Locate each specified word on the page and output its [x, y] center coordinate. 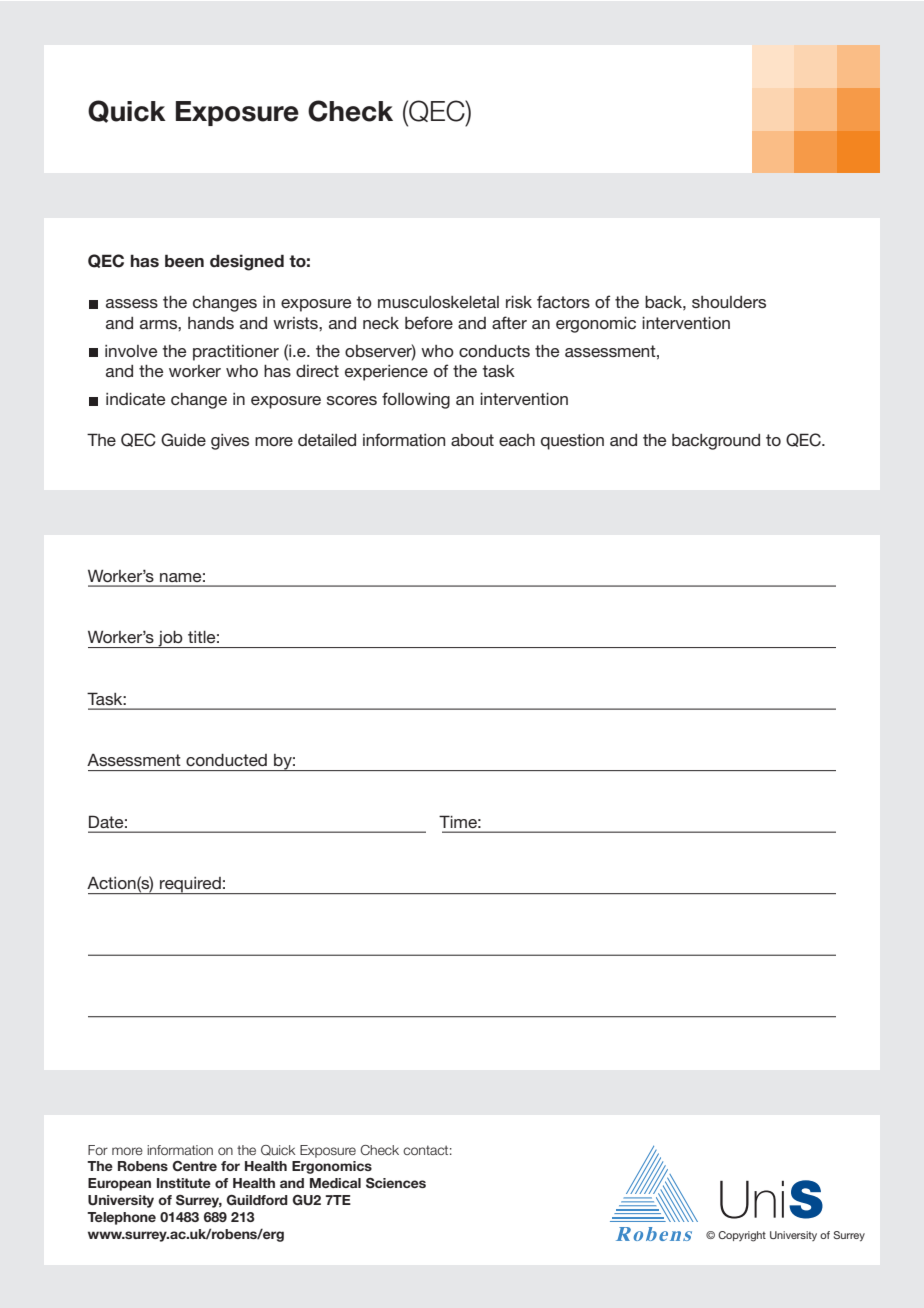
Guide [183, 440]
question [572, 442]
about [472, 440]
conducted [226, 760]
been [184, 261]
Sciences [396, 1183]
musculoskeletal [438, 302]
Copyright [742, 1236]
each [517, 440]
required [190, 885]
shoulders [729, 302]
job [171, 639]
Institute [184, 1183]
